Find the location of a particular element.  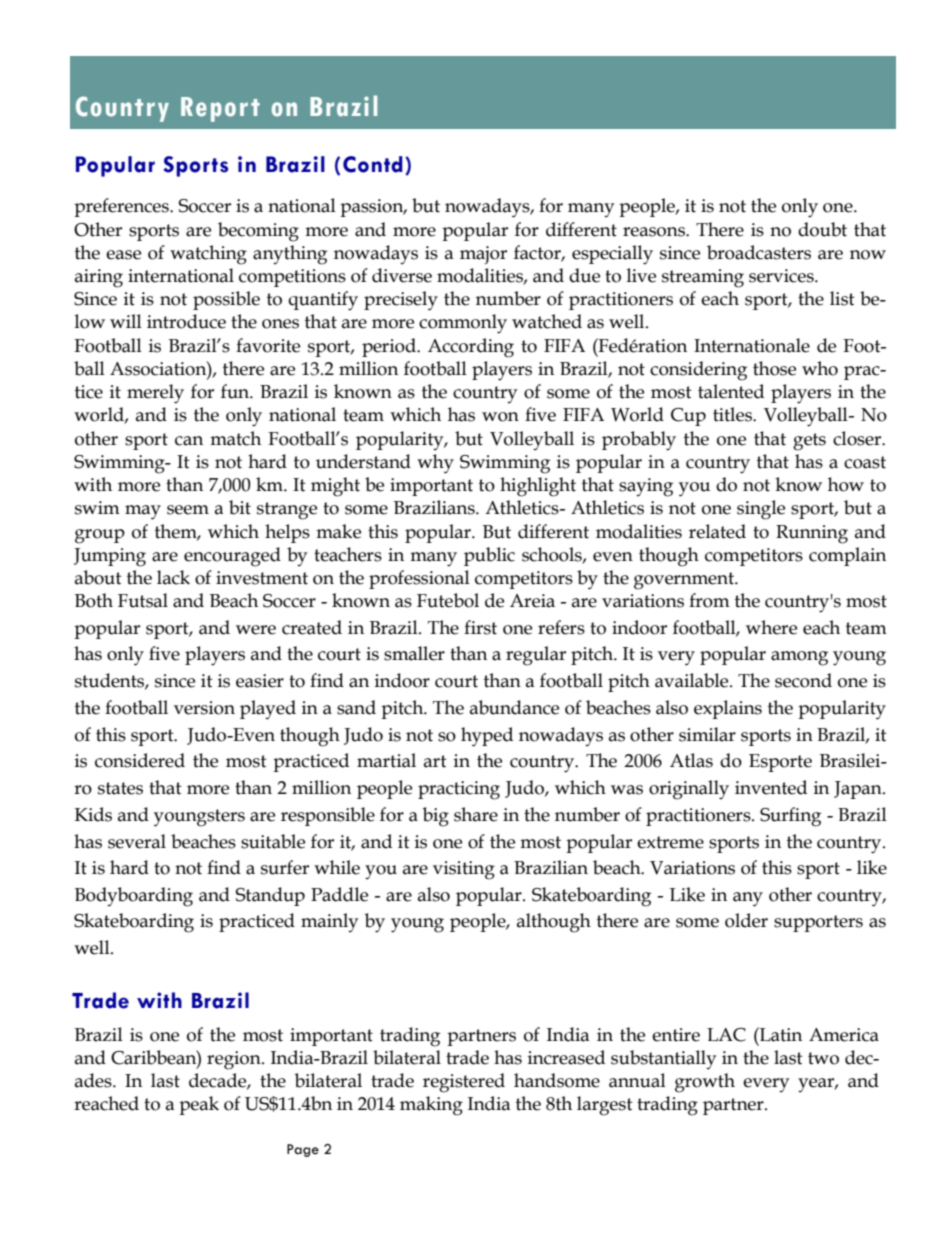

Futsal is located at coordinates (143, 600).
